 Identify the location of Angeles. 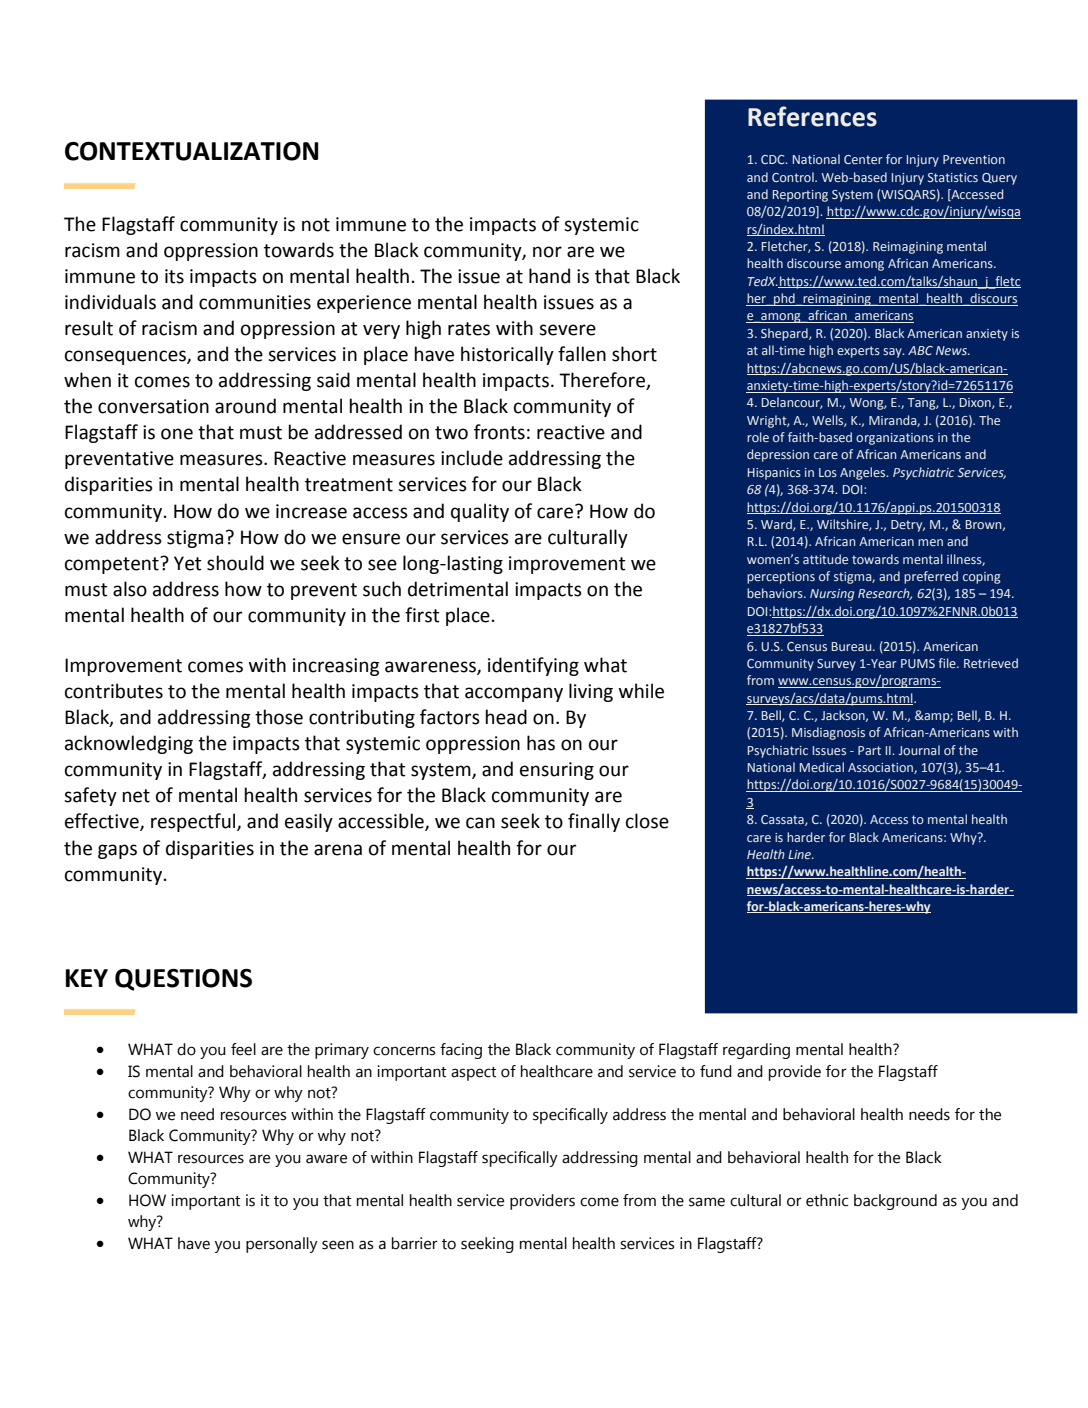
(864, 473).
